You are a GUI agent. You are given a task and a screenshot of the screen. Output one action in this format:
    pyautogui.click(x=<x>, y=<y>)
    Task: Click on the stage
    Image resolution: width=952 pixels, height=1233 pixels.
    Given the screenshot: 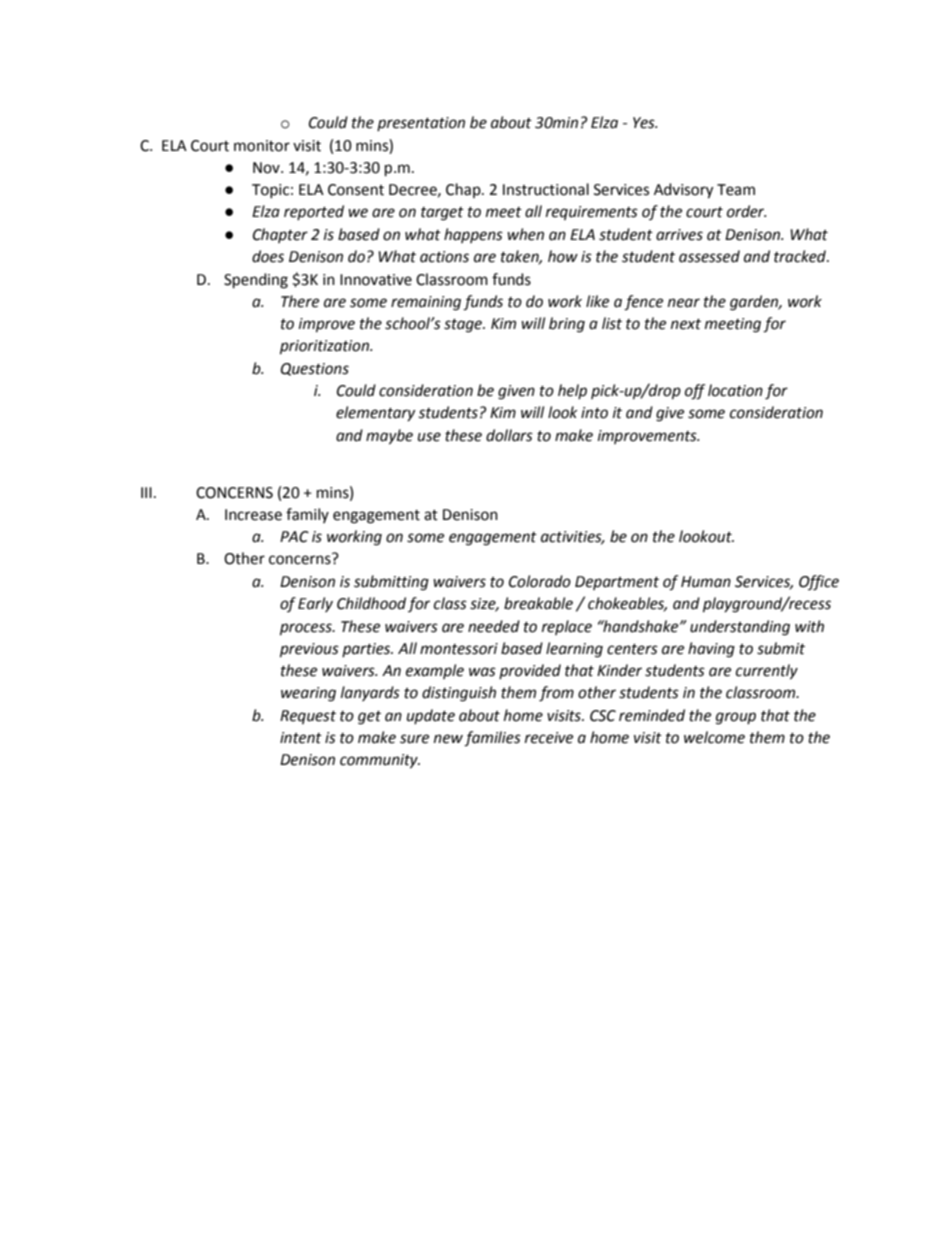 What is the action you would take?
    pyautogui.click(x=464, y=326)
